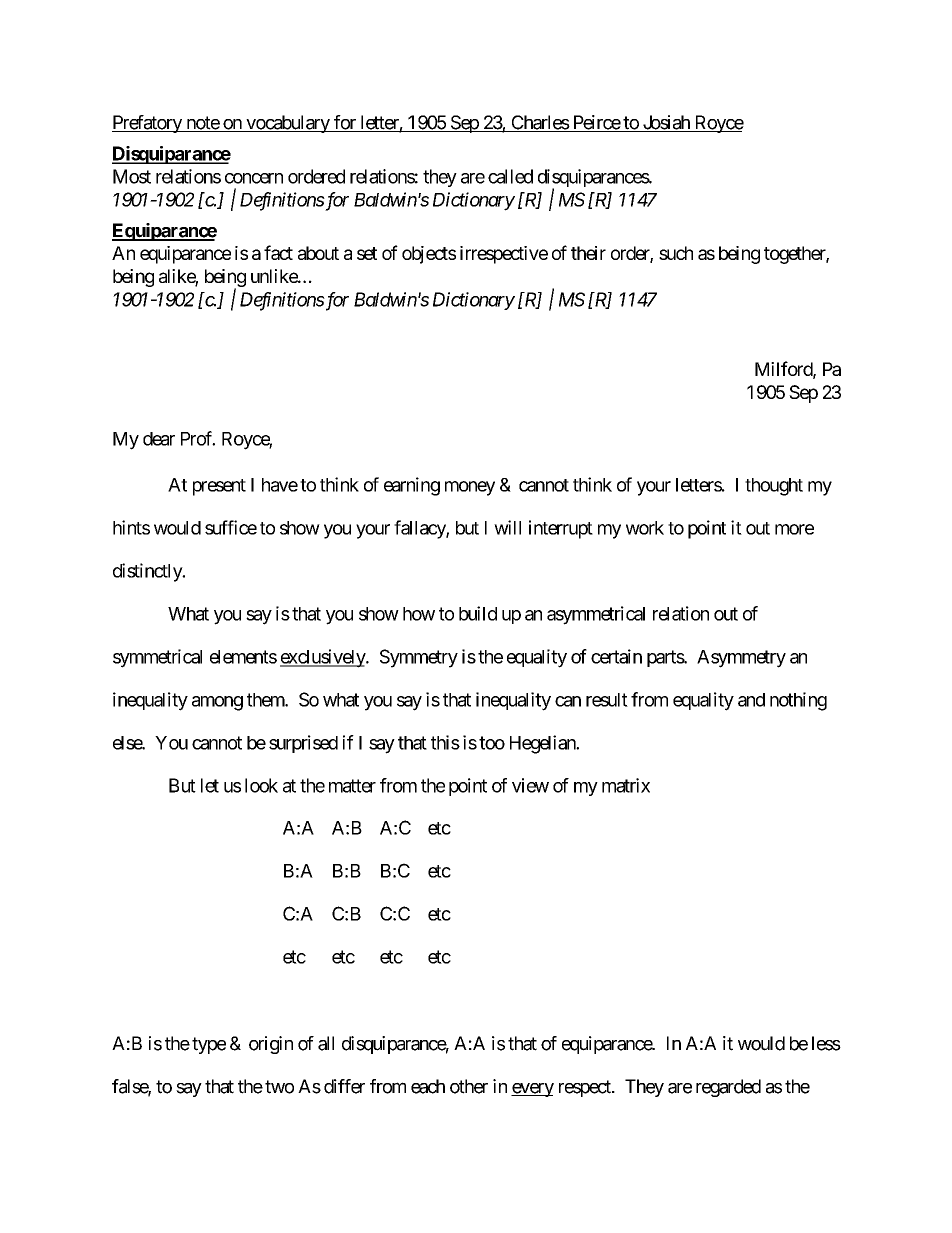  I want to click on called, so click(510, 176).
